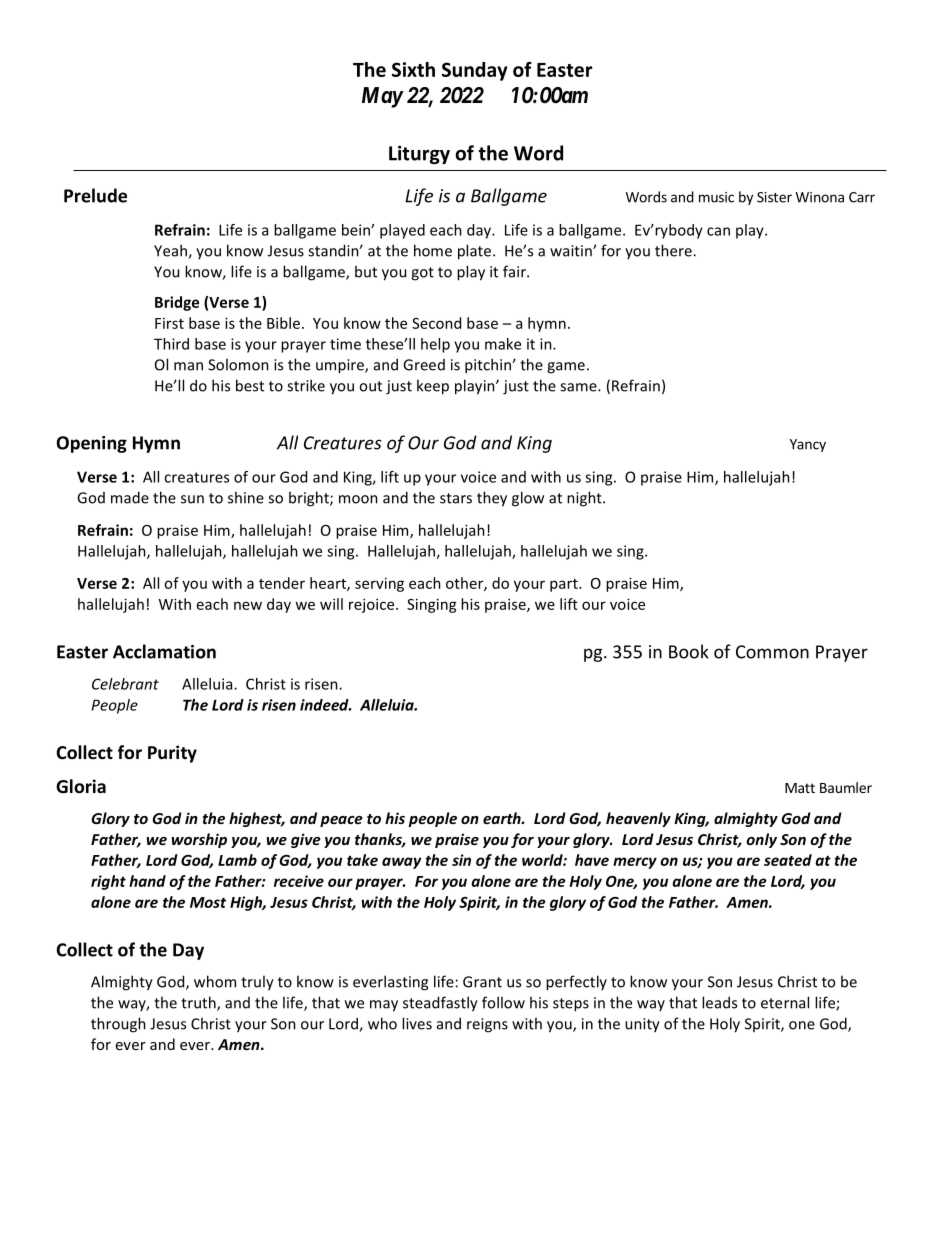  What do you see at coordinates (436, 323) in the document?
I see `Second` at bounding box center [436, 323].
